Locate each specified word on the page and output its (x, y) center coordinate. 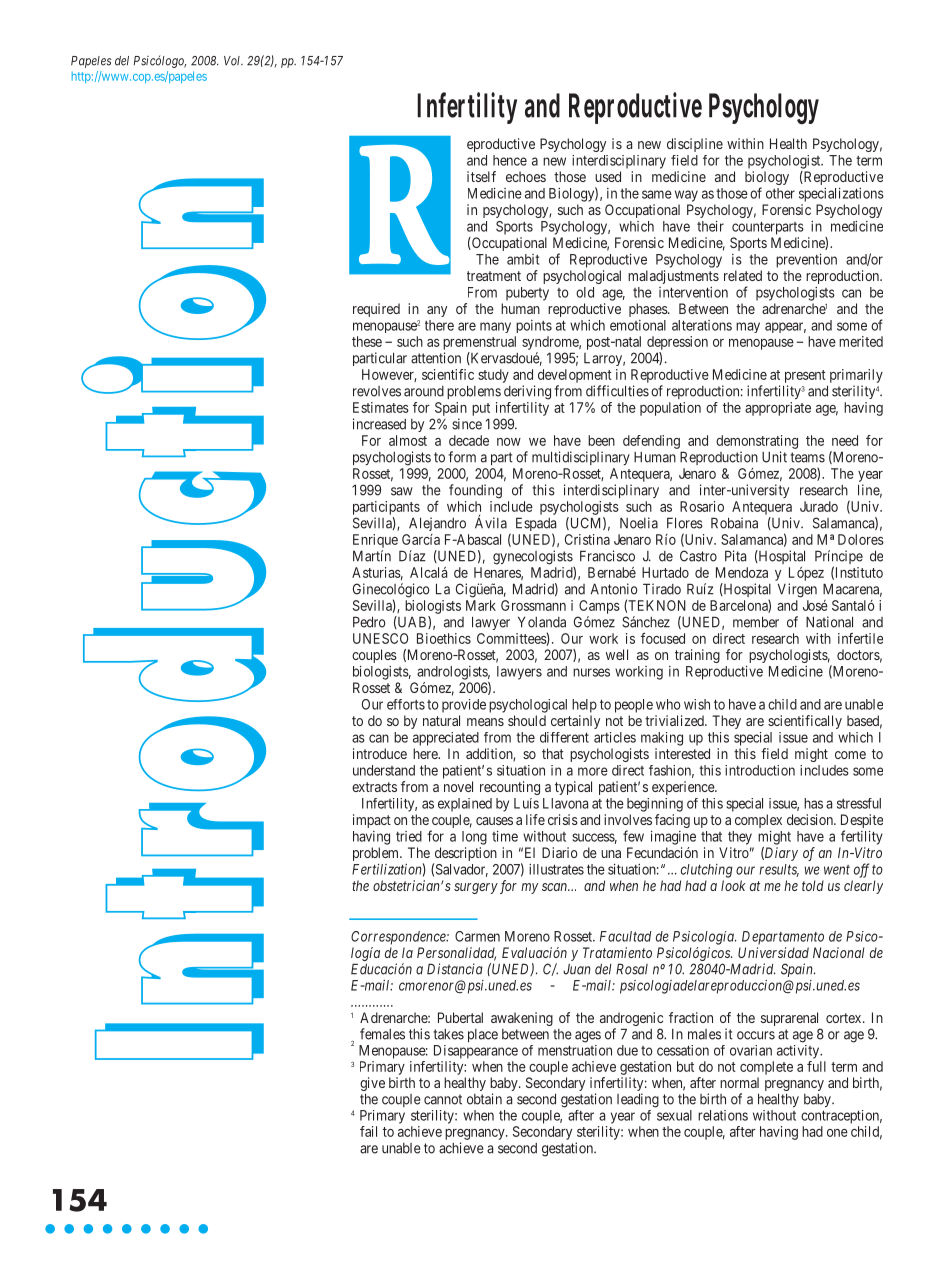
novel (458, 786)
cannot (443, 1099)
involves (628, 819)
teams (807, 457)
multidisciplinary (581, 458)
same (657, 194)
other (780, 193)
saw (402, 491)
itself (481, 176)
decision (811, 819)
